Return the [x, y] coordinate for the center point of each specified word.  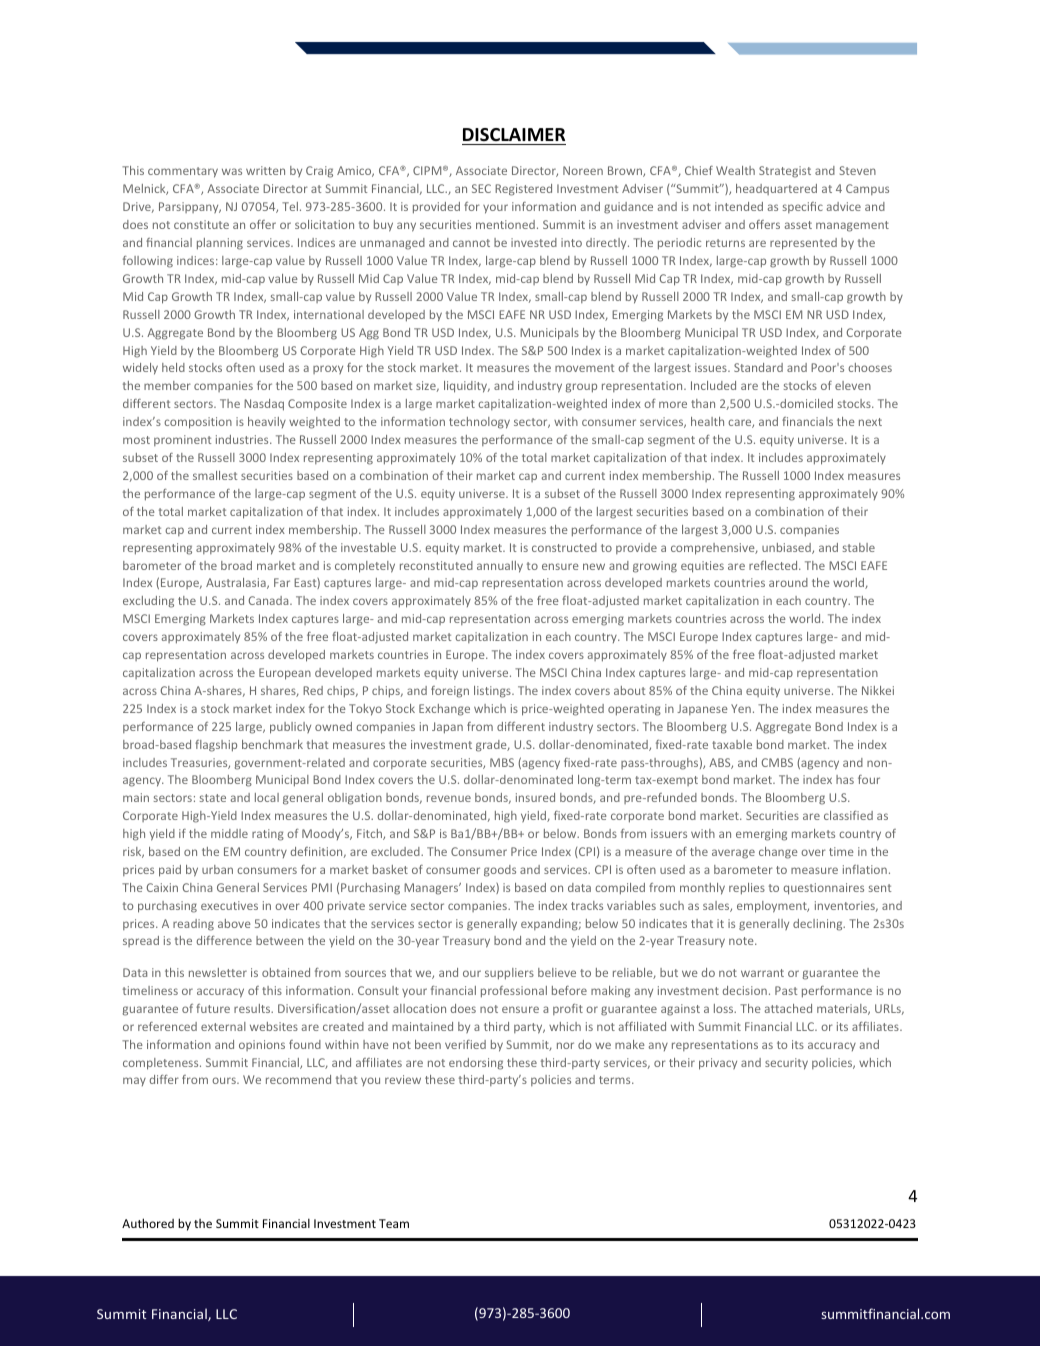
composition [198, 423]
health [707, 421]
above [234, 923]
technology [479, 423]
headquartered [776, 189]
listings [493, 692]
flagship [216, 746]
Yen [741, 708]
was [232, 171]
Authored [148, 1223]
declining [819, 925]
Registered [523, 190]
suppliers [509, 974]
